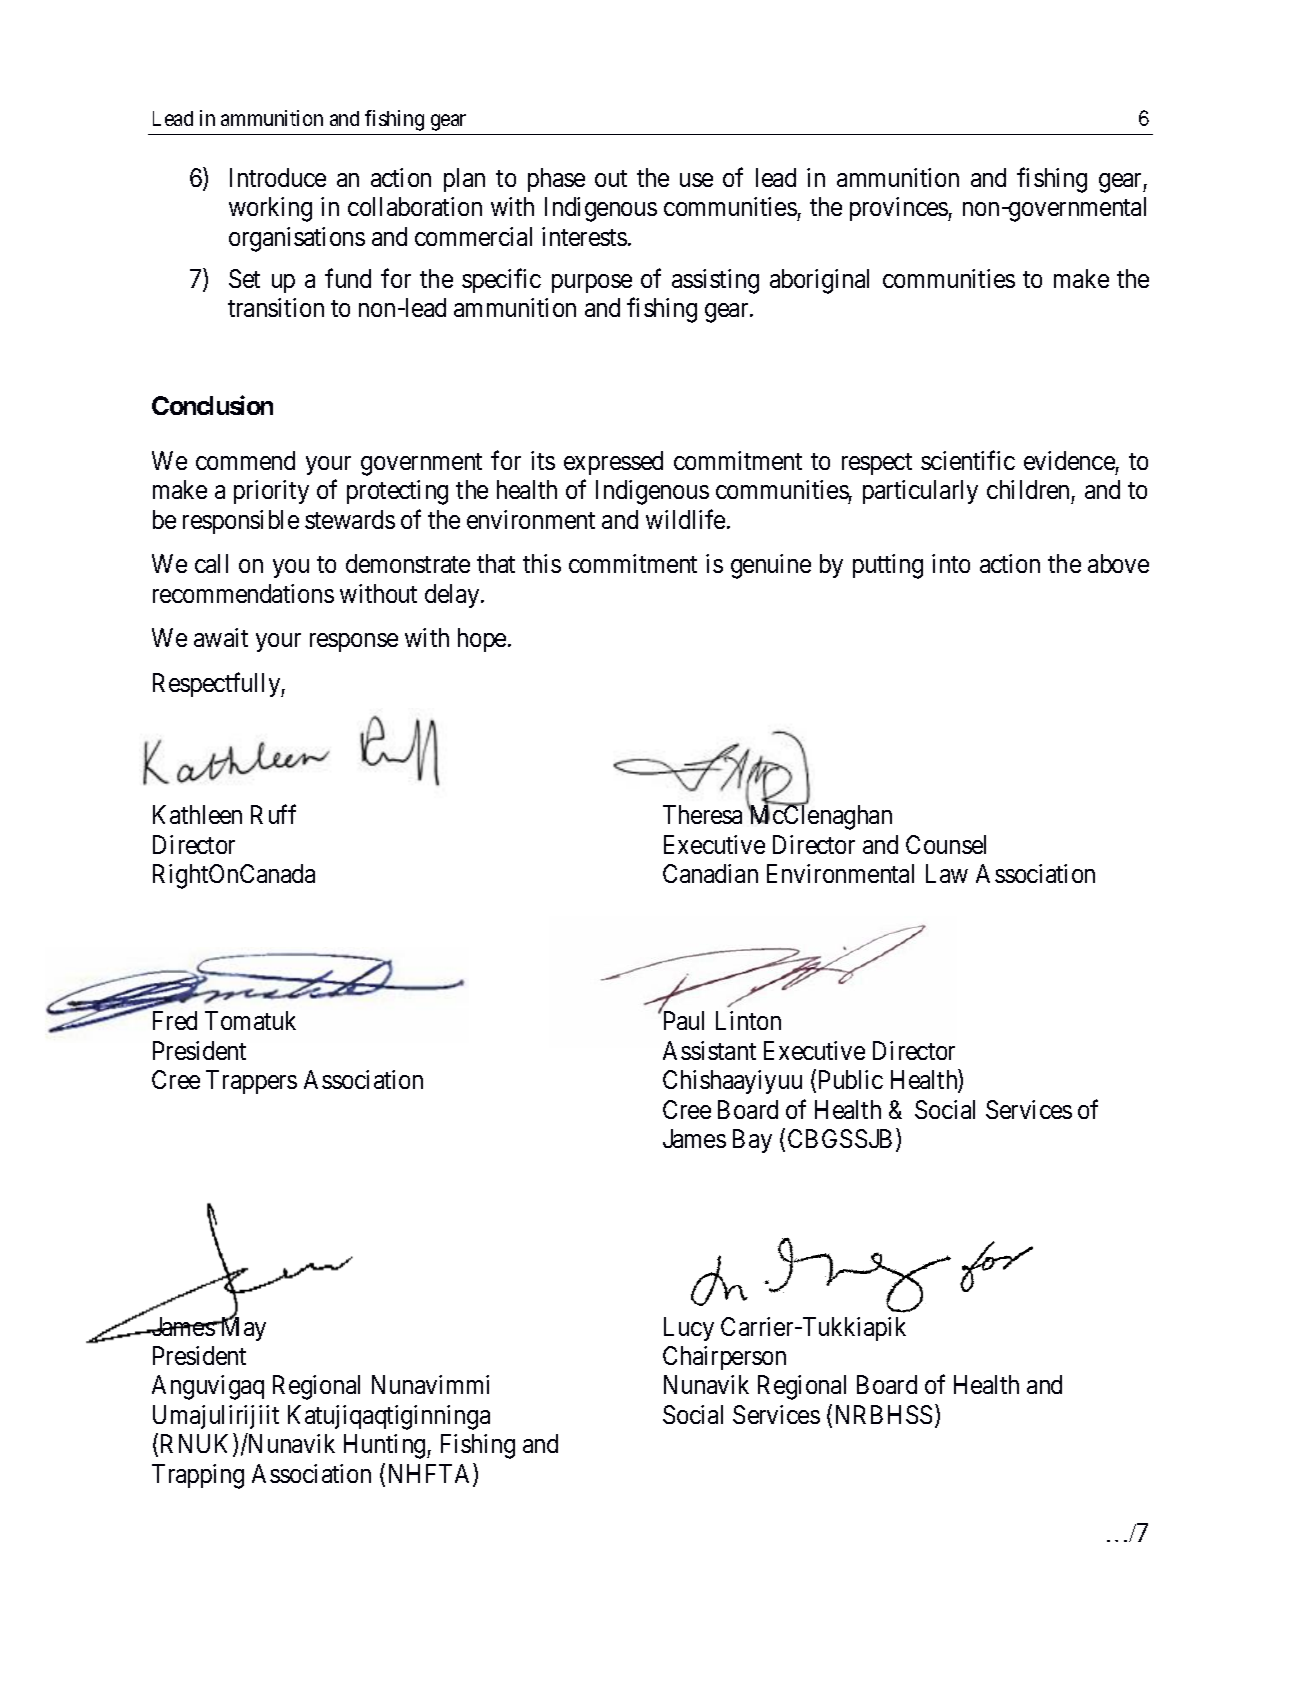  What do you see at coordinates (584, 236) in the document?
I see `interests` at bounding box center [584, 236].
